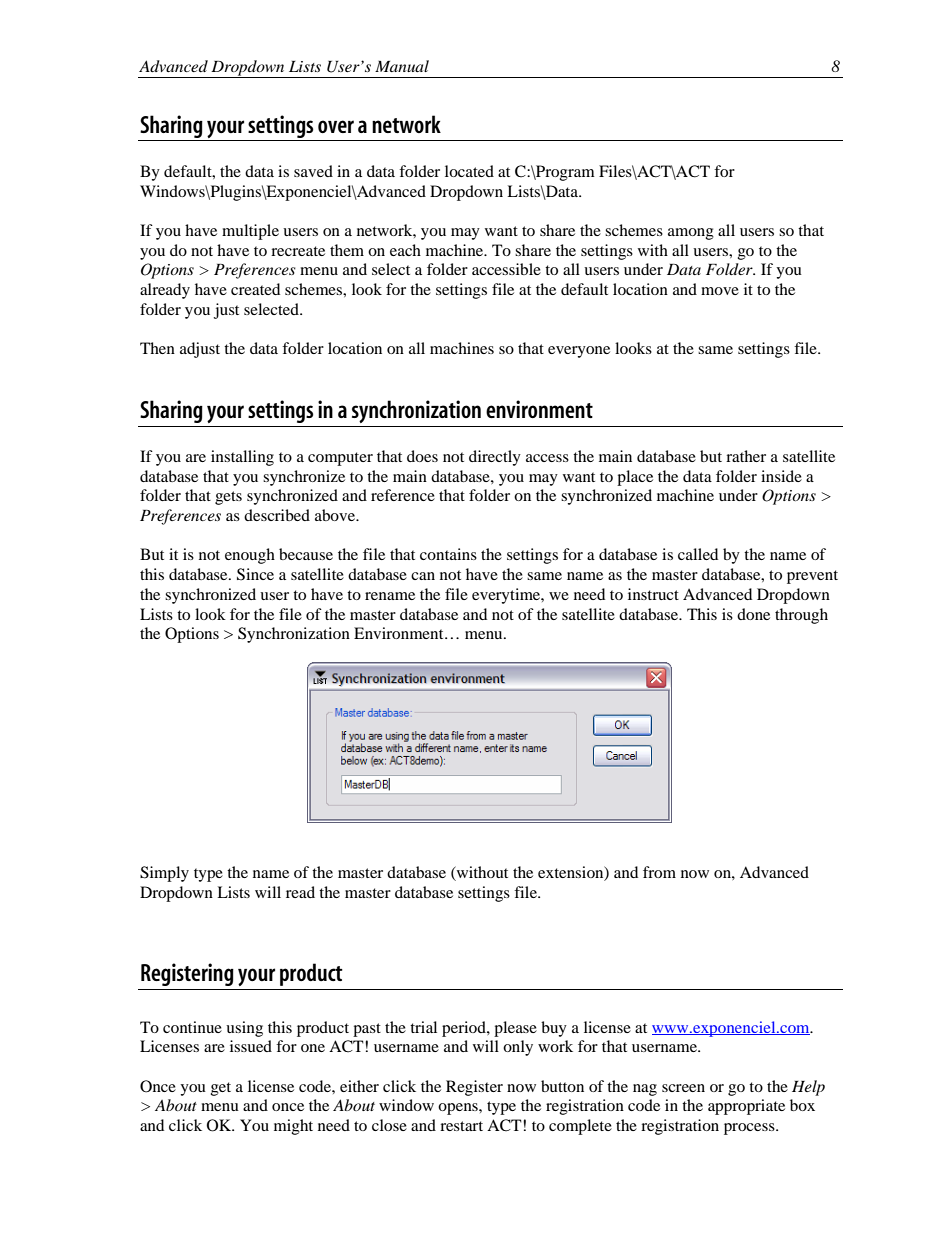 The image size is (952, 1233). What do you see at coordinates (554, 1029) in the screenshot?
I see `buy` at bounding box center [554, 1029].
